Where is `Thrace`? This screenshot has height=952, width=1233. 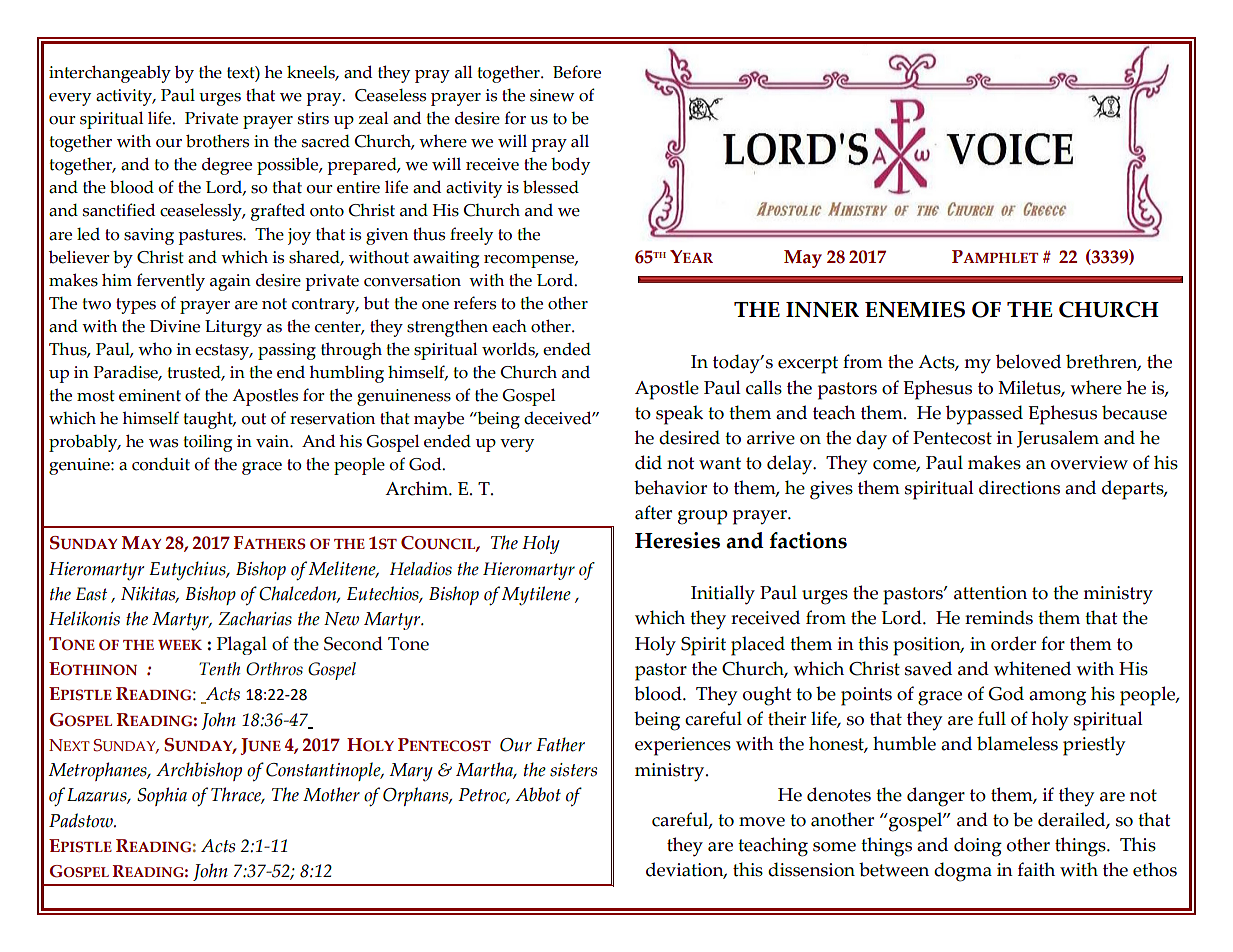 Thrace is located at coordinates (237, 795).
